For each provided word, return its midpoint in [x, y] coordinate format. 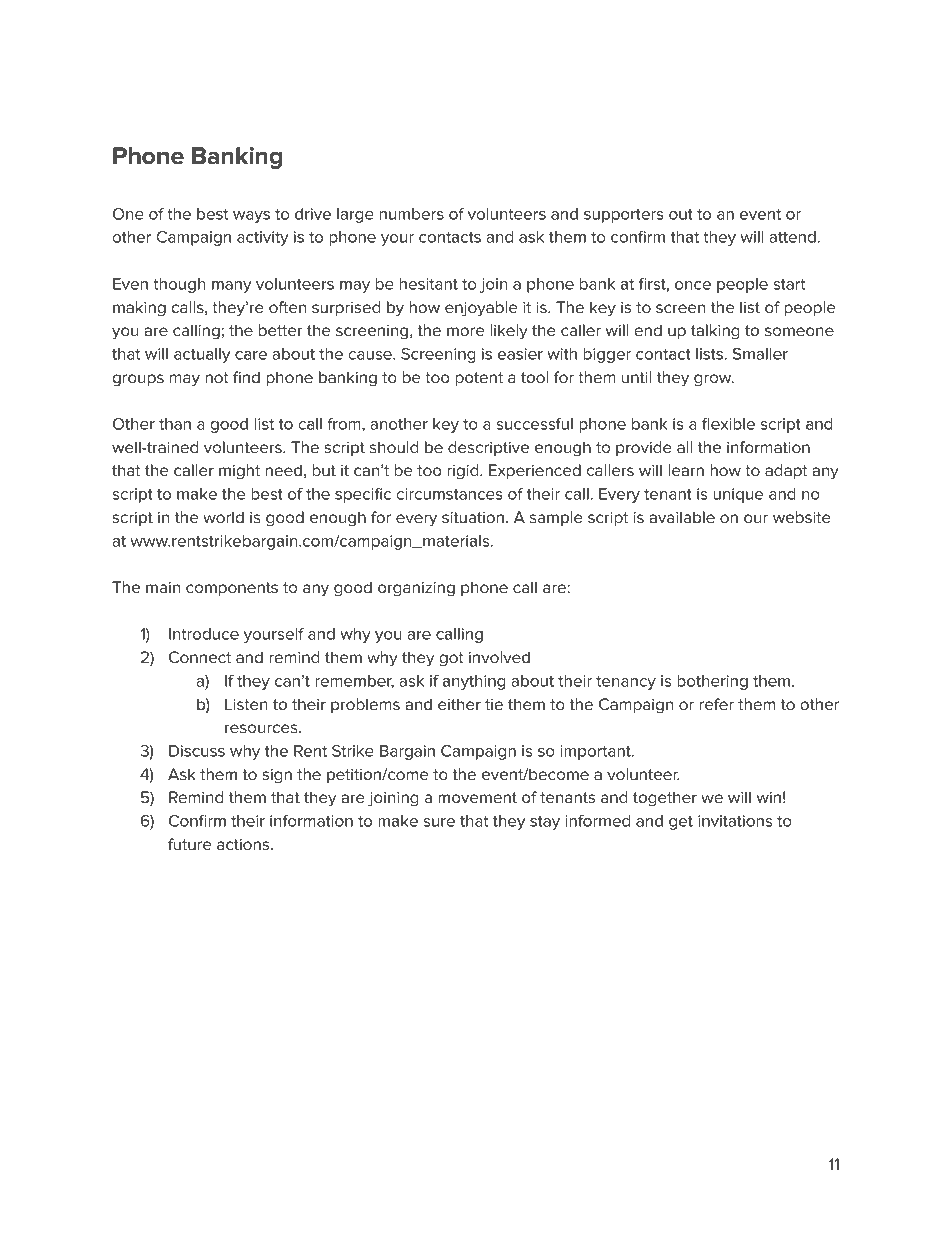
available [682, 517]
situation [473, 517]
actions [244, 844]
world [223, 517]
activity [263, 238]
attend [792, 237]
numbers [411, 214]
